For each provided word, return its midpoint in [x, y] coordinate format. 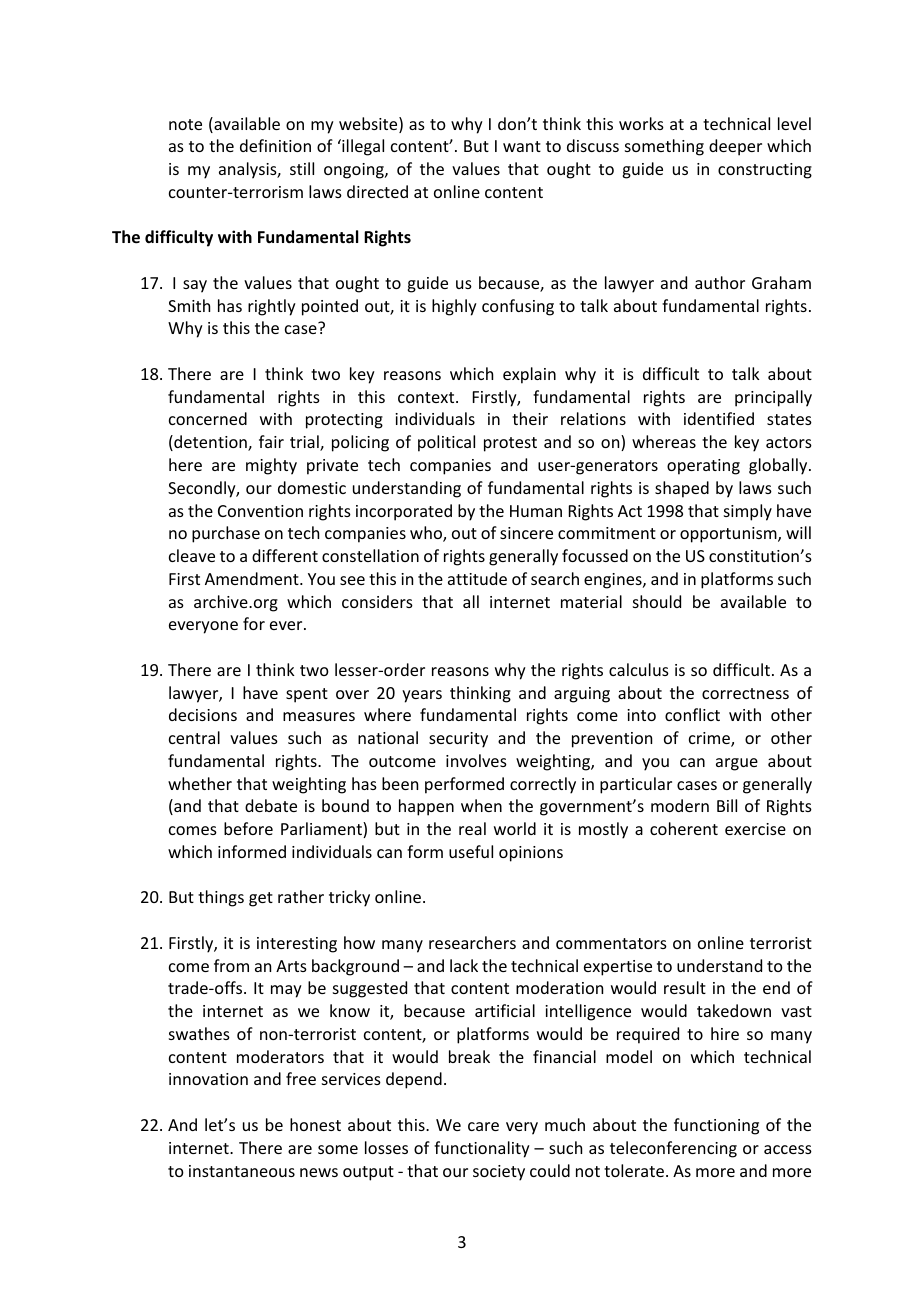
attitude [477, 578]
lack [464, 965]
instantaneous [242, 1171]
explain [529, 375]
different [285, 555]
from [231, 965]
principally [773, 398]
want [522, 146]
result [685, 987]
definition [275, 145]
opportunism [729, 535]
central [194, 737]
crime [710, 739]
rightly [272, 307]
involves [476, 760]
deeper [735, 147]
